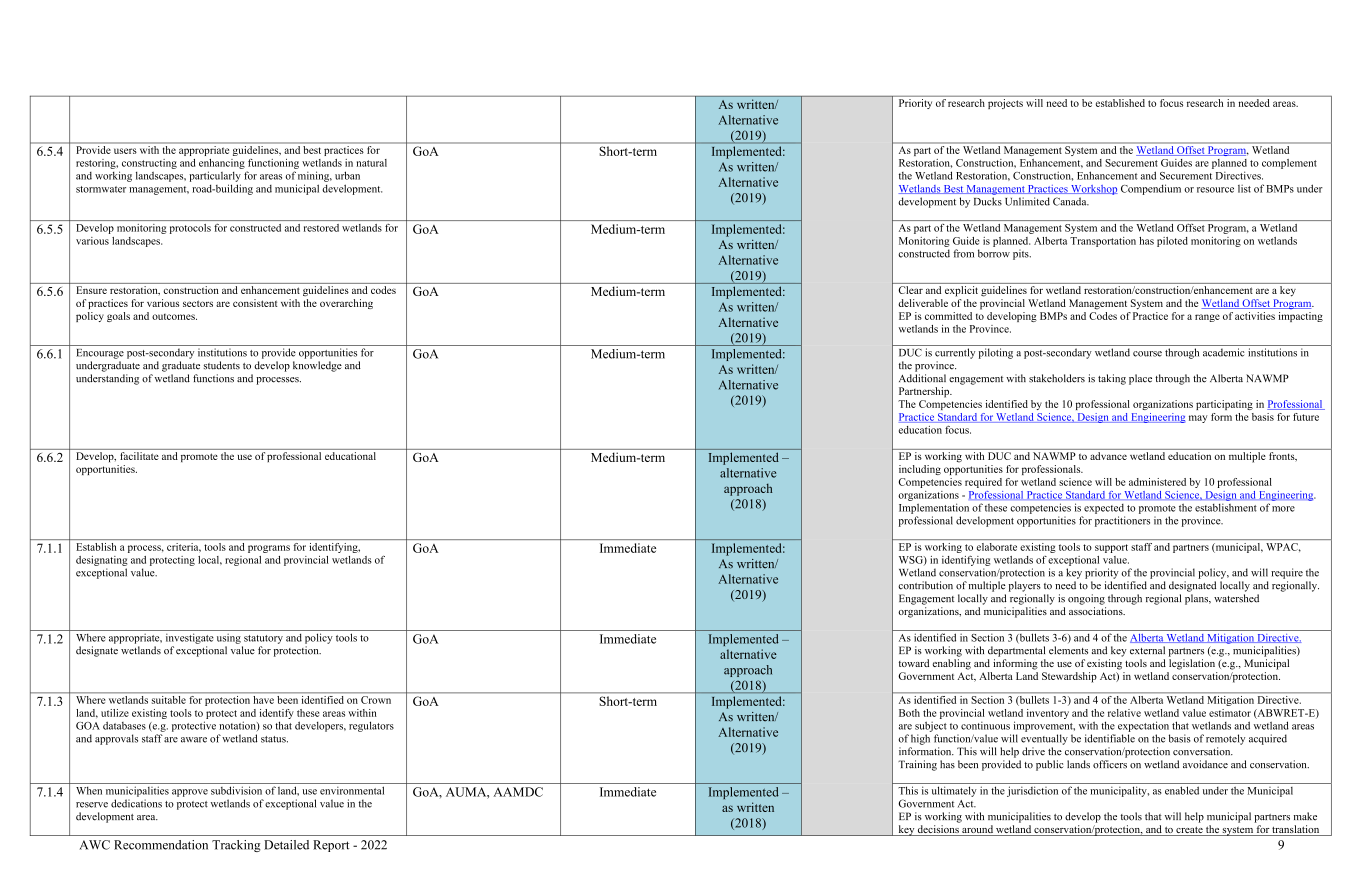 The image size is (1372, 887). What do you see at coordinates (914, 663) in the page?
I see `toward` at bounding box center [914, 663].
